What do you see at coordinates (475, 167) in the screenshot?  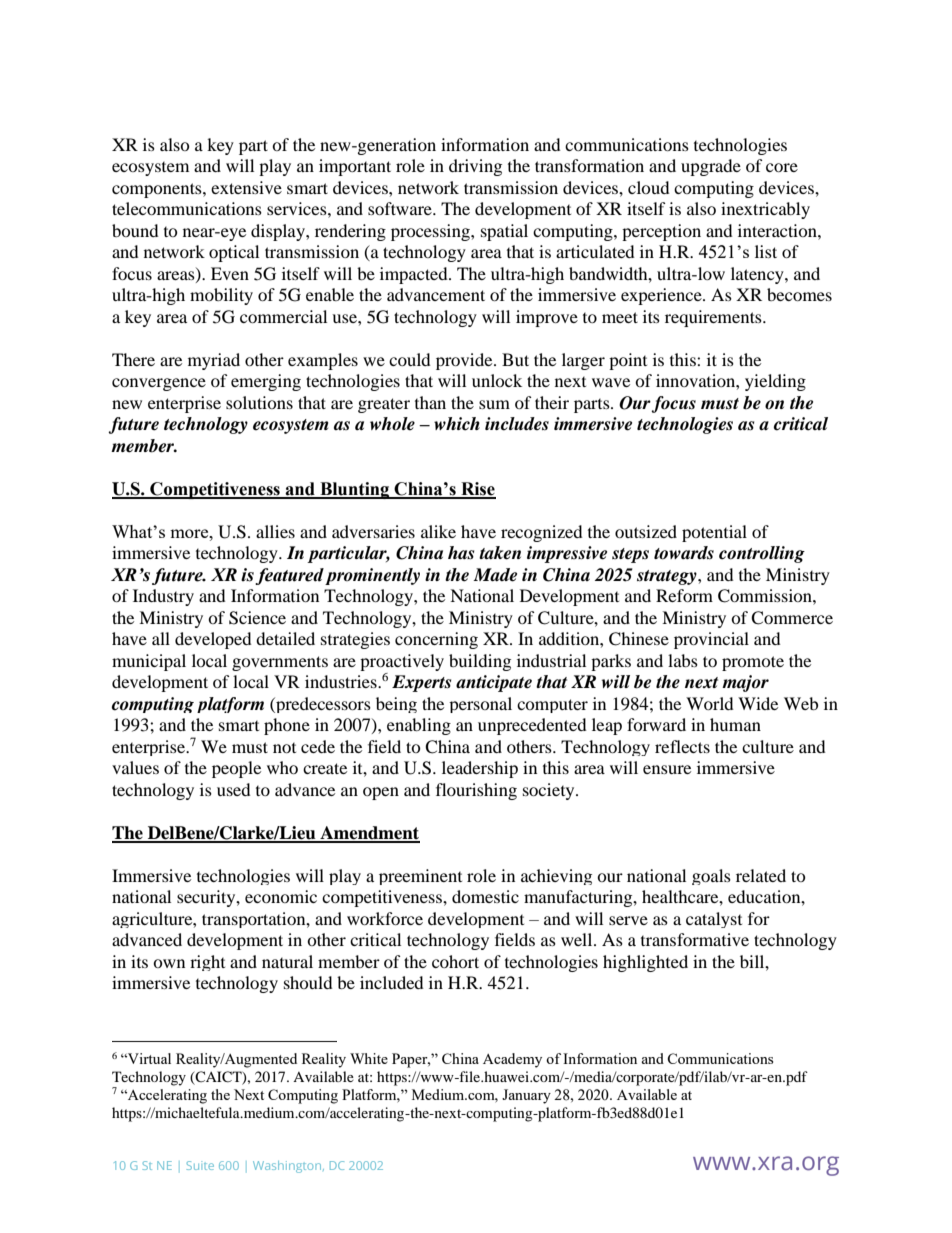 I see `driving` at bounding box center [475, 167].
